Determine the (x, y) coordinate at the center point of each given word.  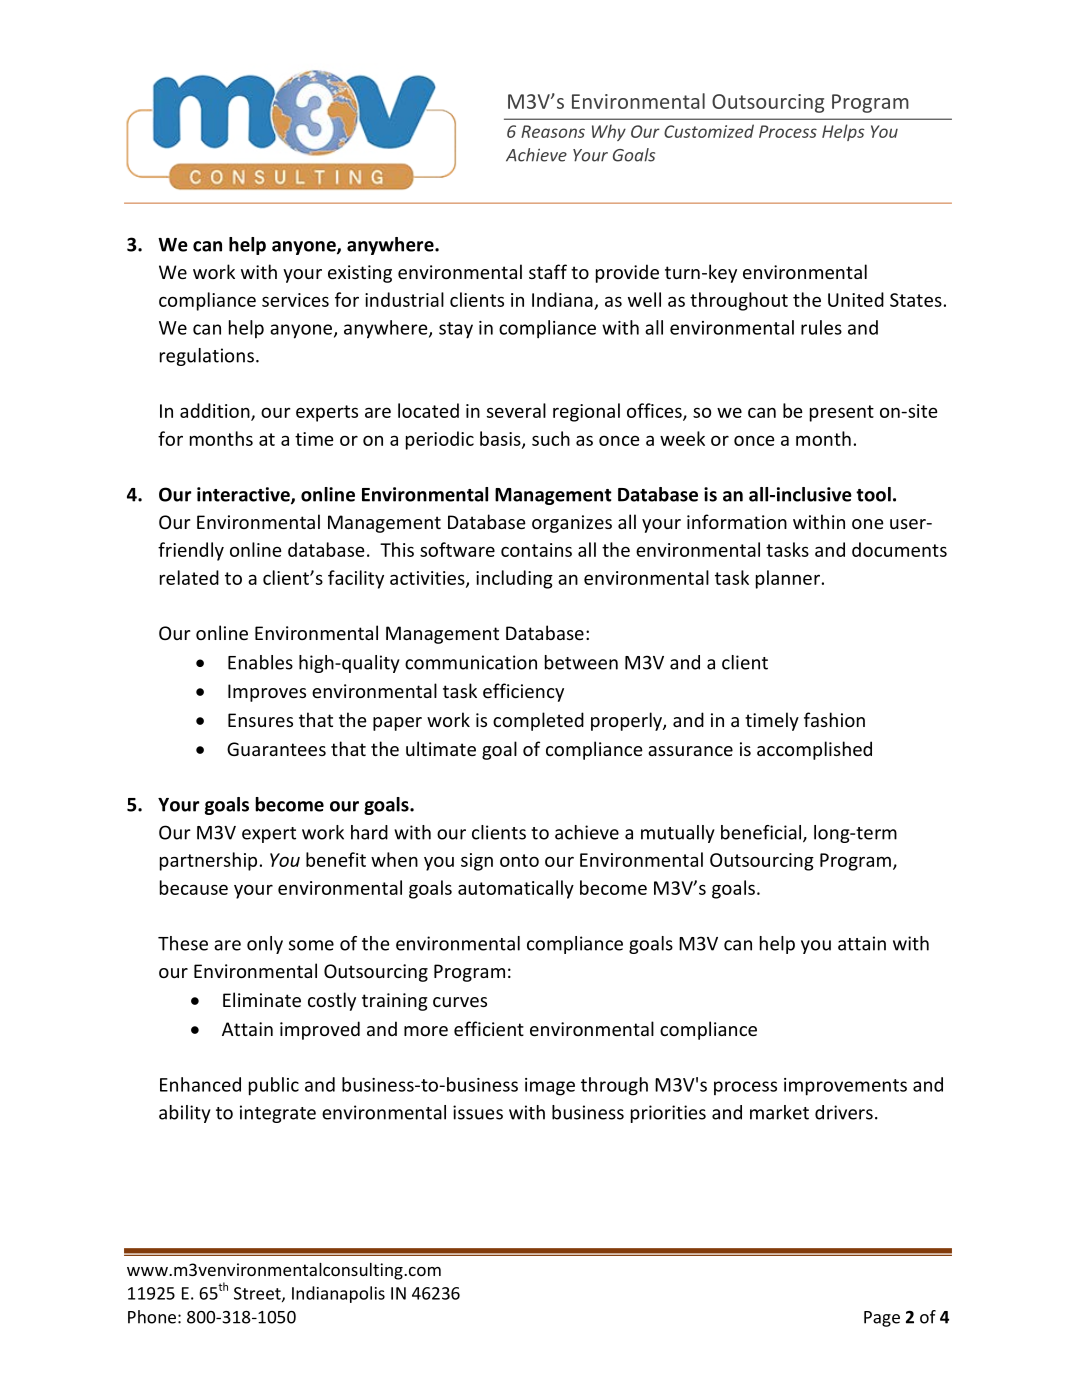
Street (258, 1294)
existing (360, 274)
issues (478, 1112)
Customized (709, 131)
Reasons (553, 131)
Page (882, 1319)
